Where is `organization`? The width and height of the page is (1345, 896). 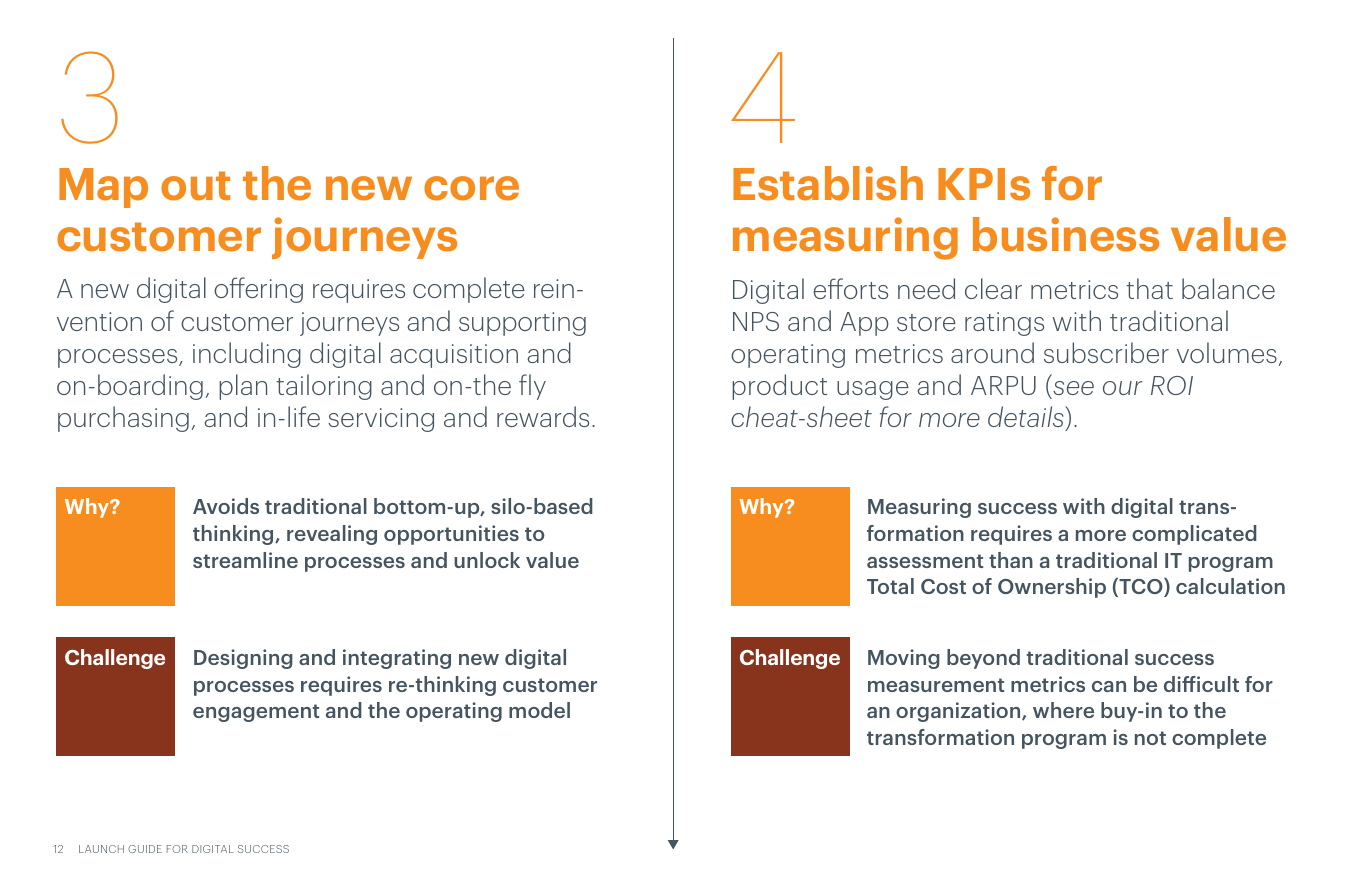 organization is located at coordinates (959, 712).
